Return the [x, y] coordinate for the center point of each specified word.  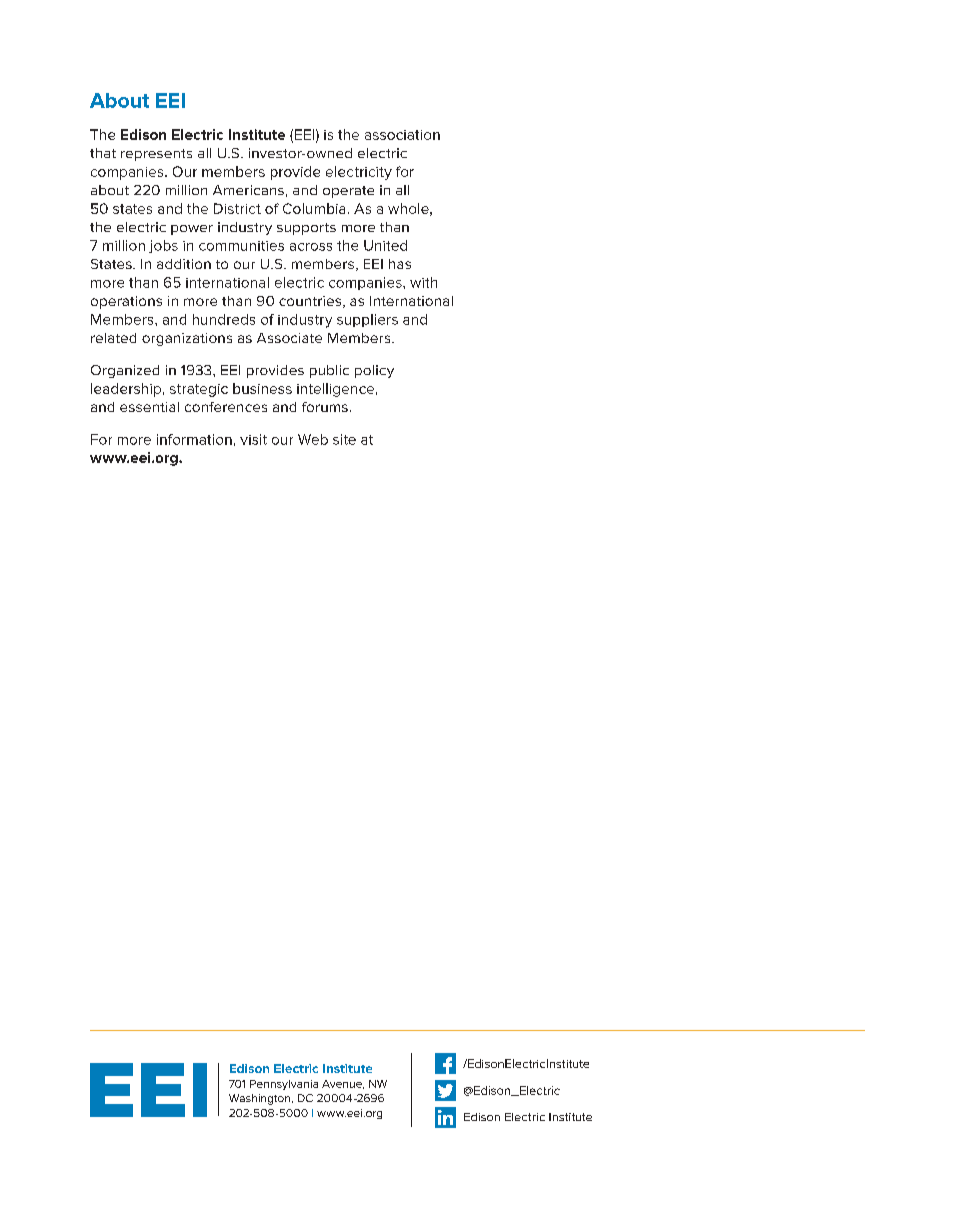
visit [253, 439]
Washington [261, 1099]
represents [156, 155]
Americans [248, 190]
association [402, 135]
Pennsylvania [284, 1085]
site [344, 439]
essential [149, 407]
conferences [226, 407]
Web [313, 439]
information [194, 439]
